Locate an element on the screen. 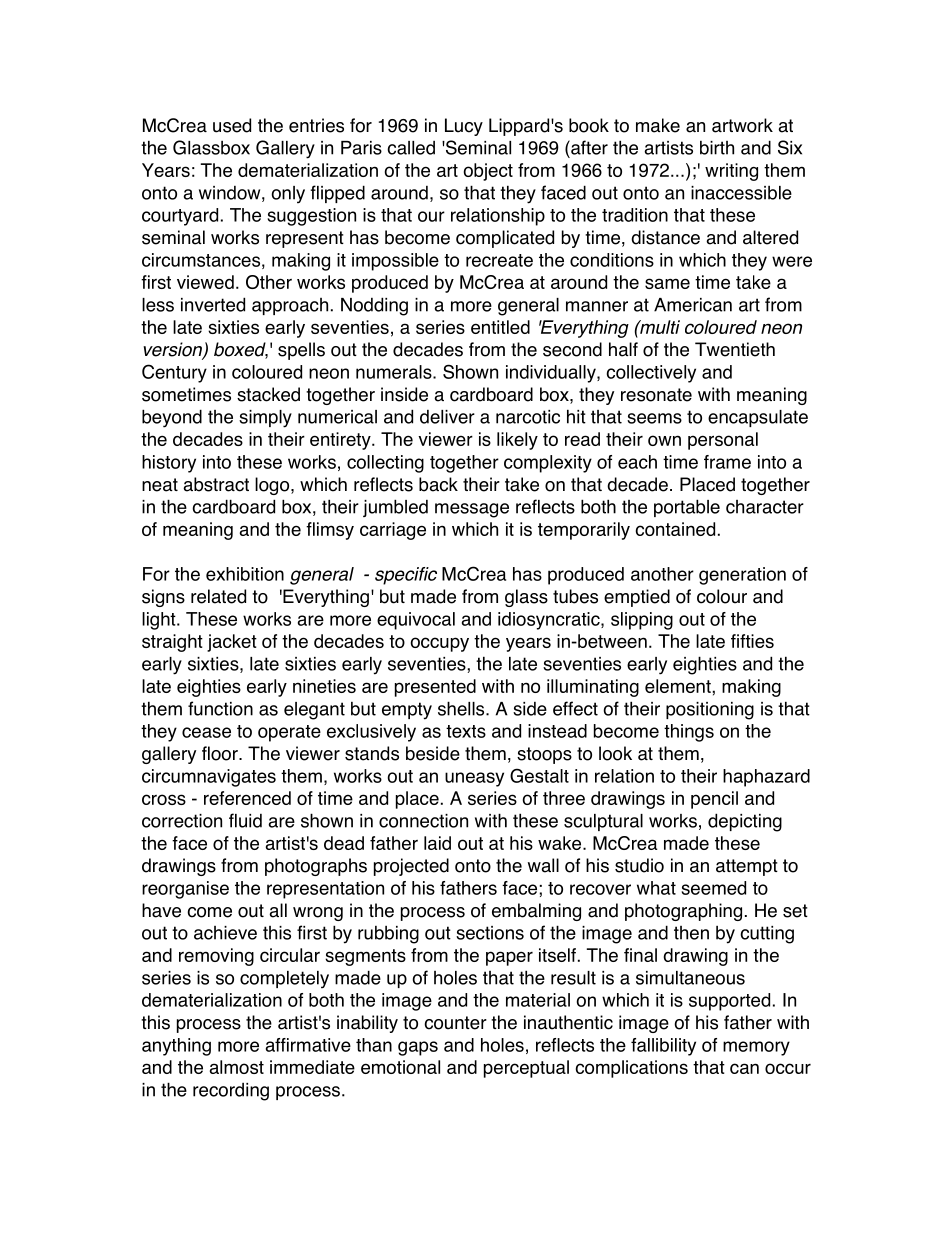 This screenshot has height=1233, width=952. used is located at coordinates (232, 125).
